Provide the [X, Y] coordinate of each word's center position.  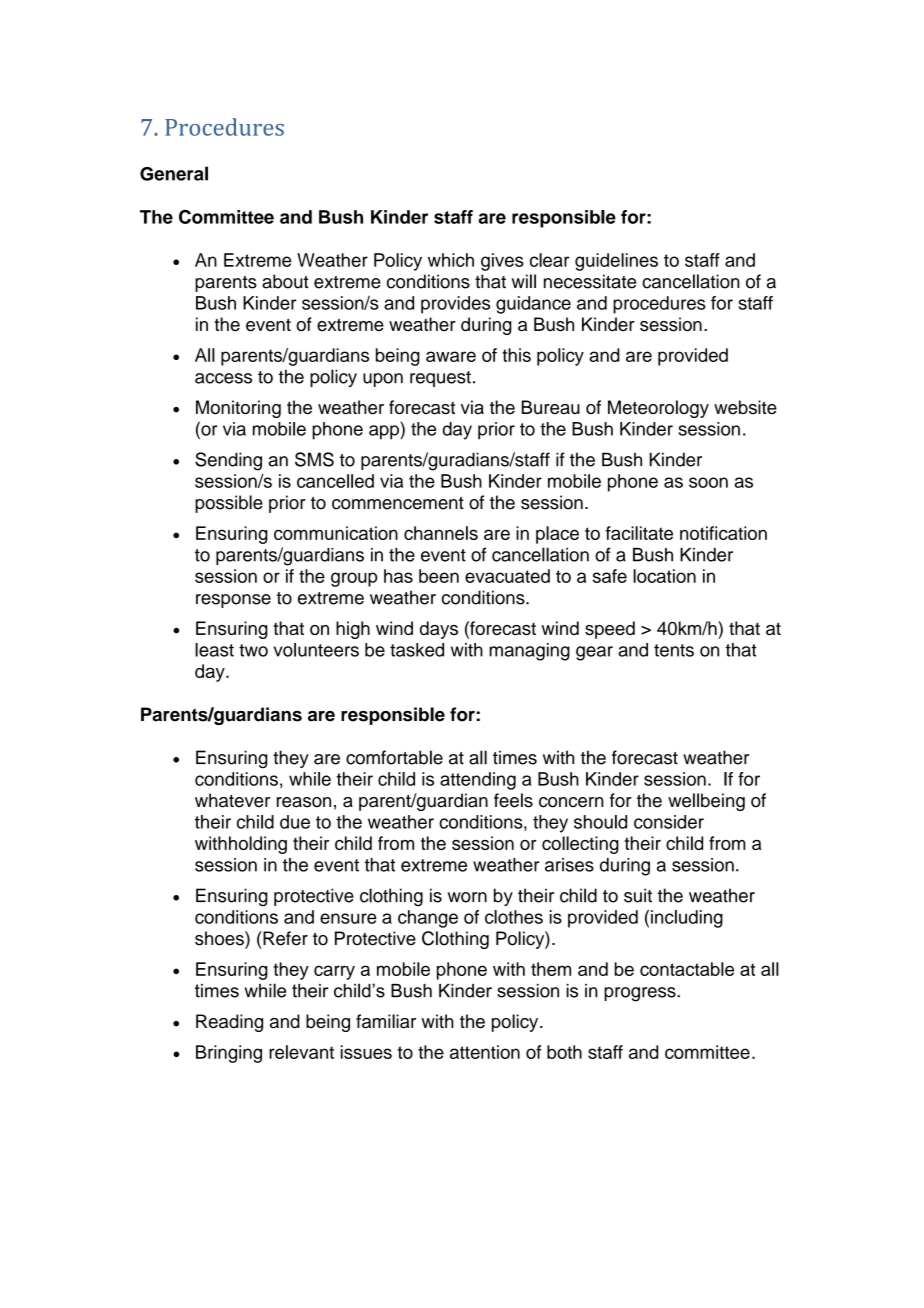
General [174, 173]
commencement [398, 503]
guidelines [616, 262]
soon [708, 482]
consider [669, 822]
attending [478, 781]
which [451, 260]
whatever [232, 800]
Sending [228, 461]
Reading [229, 1023]
